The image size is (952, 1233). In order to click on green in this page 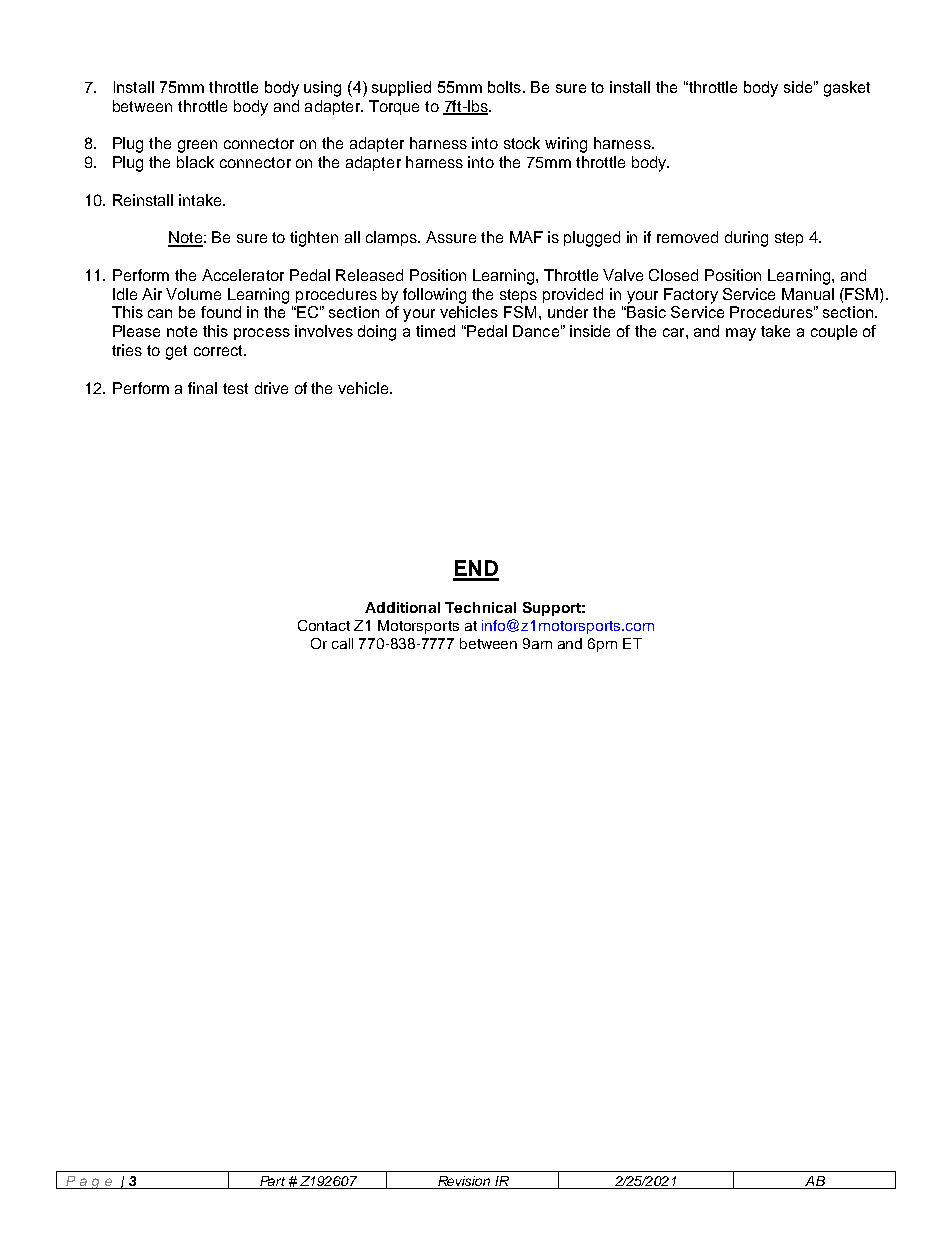, I will do `click(197, 146)`.
